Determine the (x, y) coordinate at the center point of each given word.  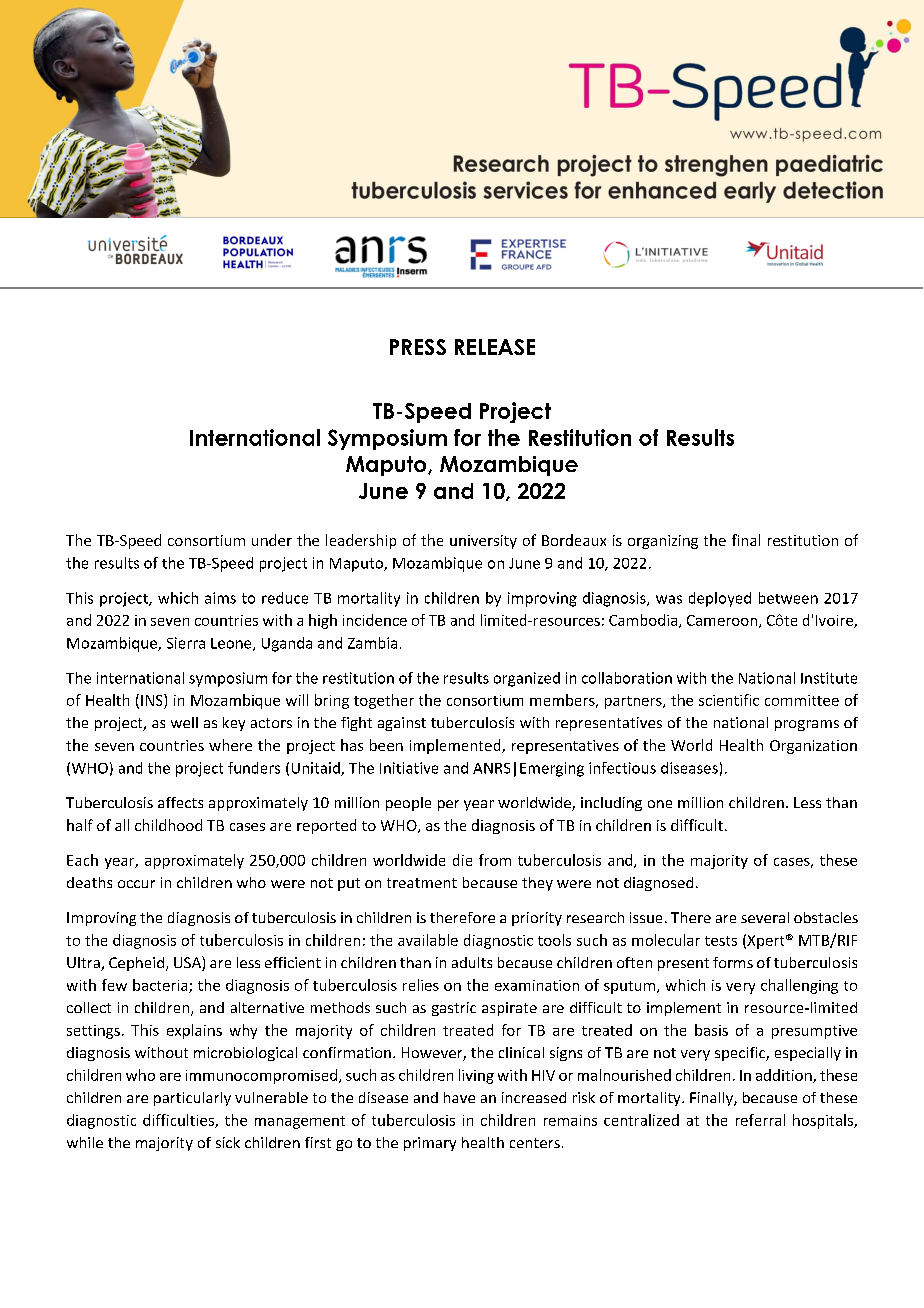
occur (136, 884)
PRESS (418, 347)
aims (220, 598)
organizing (663, 542)
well (184, 722)
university (483, 542)
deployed (720, 599)
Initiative (409, 768)
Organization (813, 747)
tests (721, 941)
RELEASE (495, 347)
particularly (192, 1099)
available (428, 940)
